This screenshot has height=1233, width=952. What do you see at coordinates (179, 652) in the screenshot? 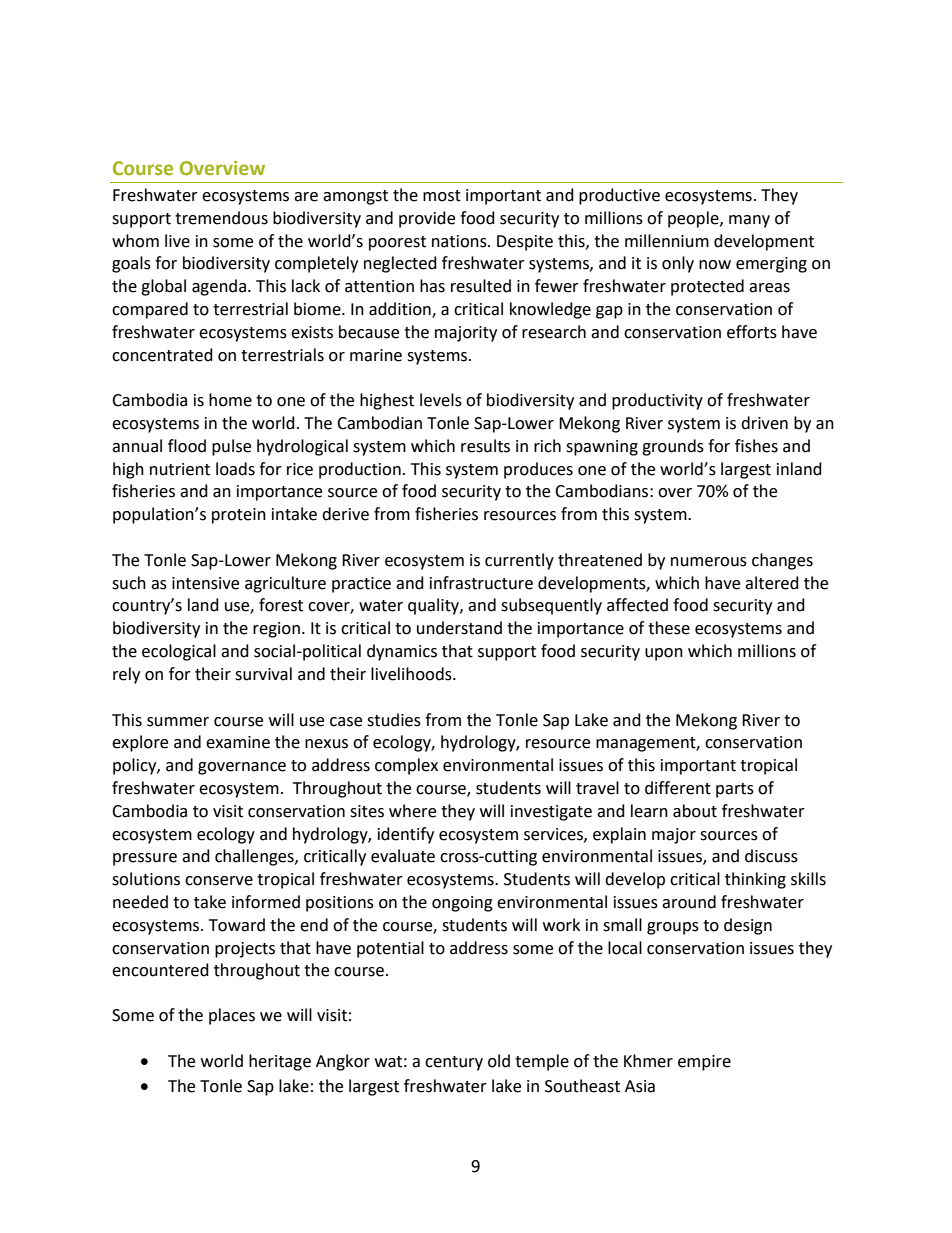
I see `ecological` at bounding box center [179, 652].
